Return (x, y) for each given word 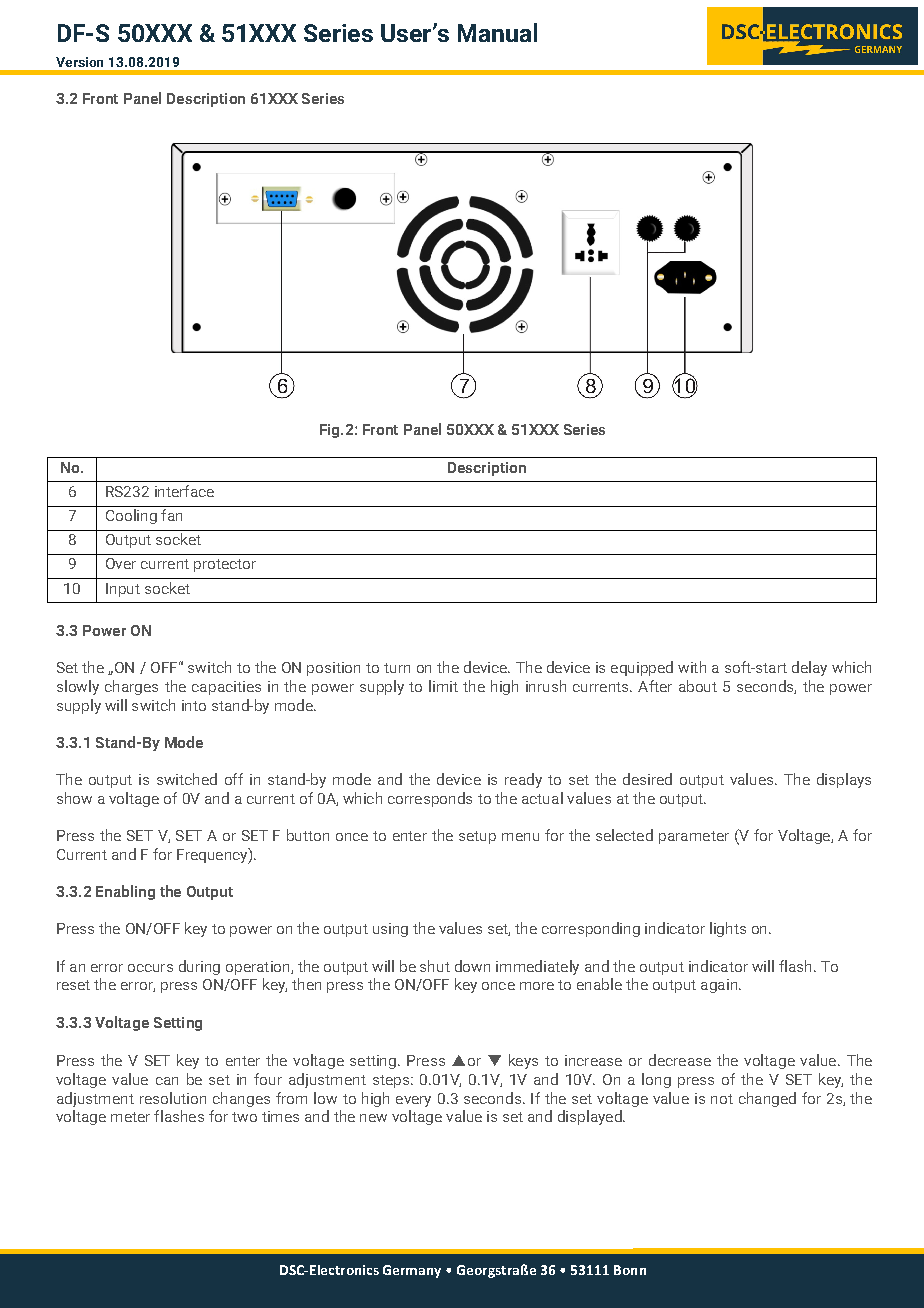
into (194, 705)
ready (523, 780)
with (692, 667)
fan (171, 515)
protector (225, 565)
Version (79, 62)
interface (184, 491)
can (167, 1081)
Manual (497, 32)
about (698, 686)
